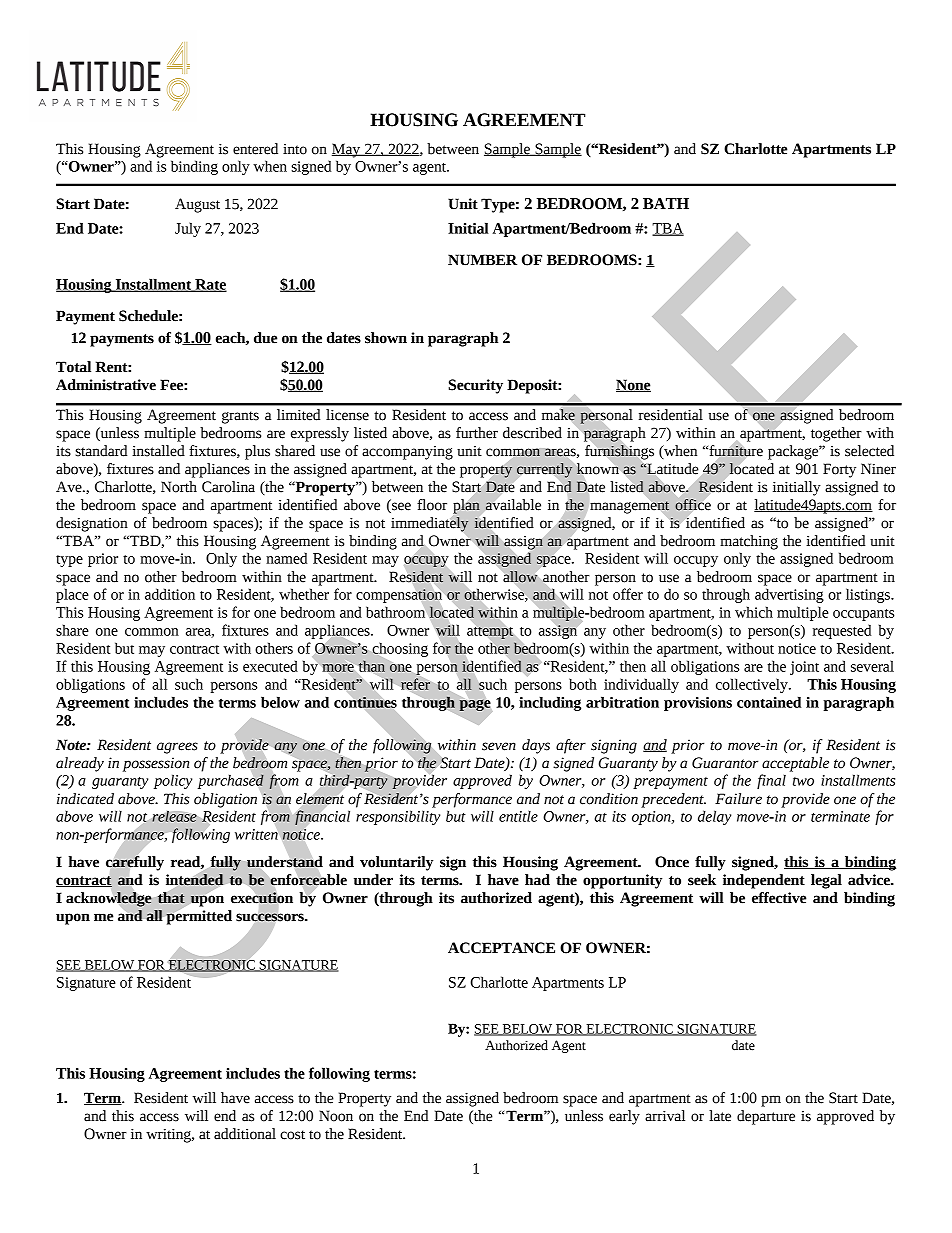 The image size is (952, 1233). What do you see at coordinates (766, 1117) in the screenshot?
I see `departure` at bounding box center [766, 1117].
